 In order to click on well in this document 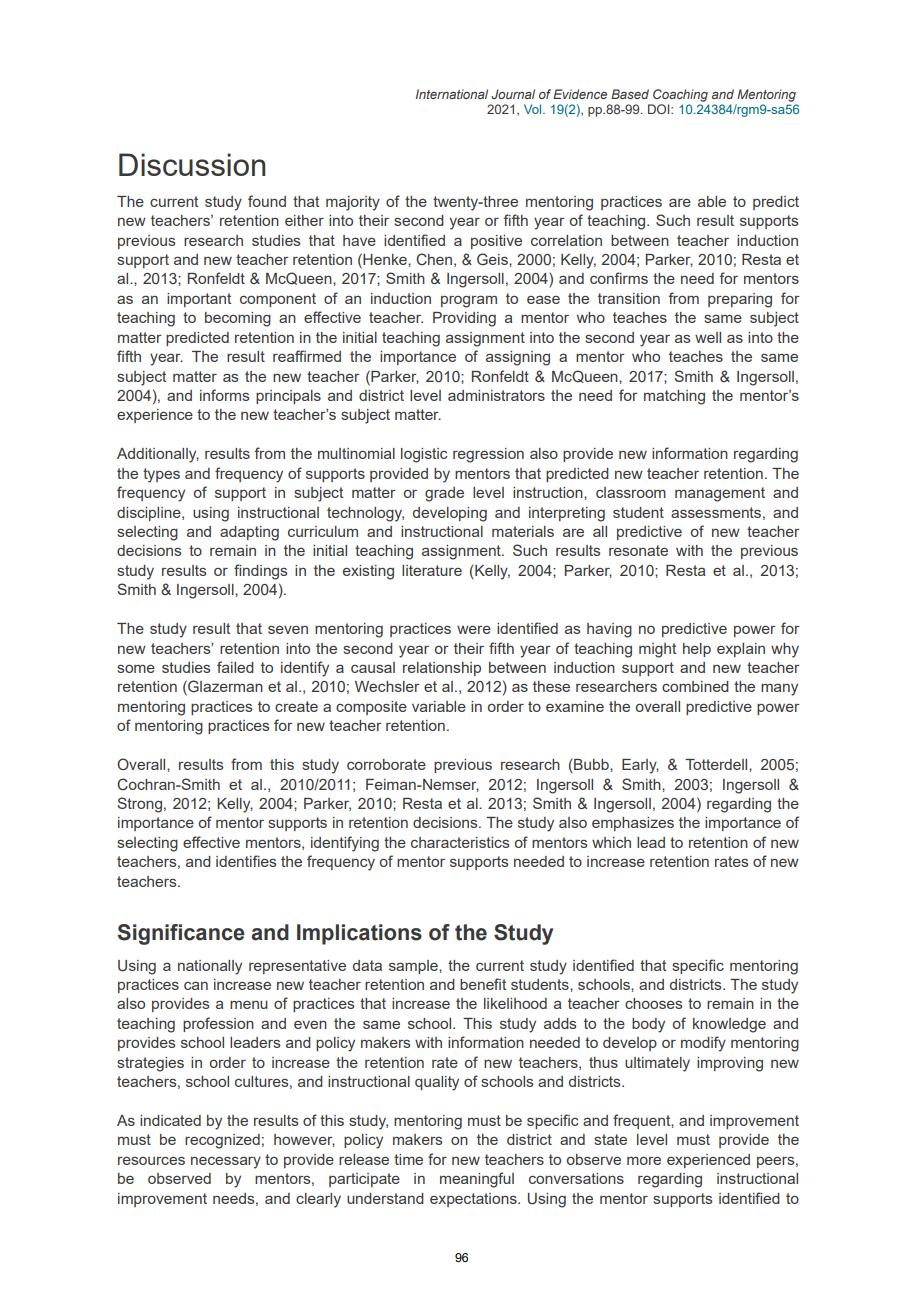, I will do `click(708, 337)`.
